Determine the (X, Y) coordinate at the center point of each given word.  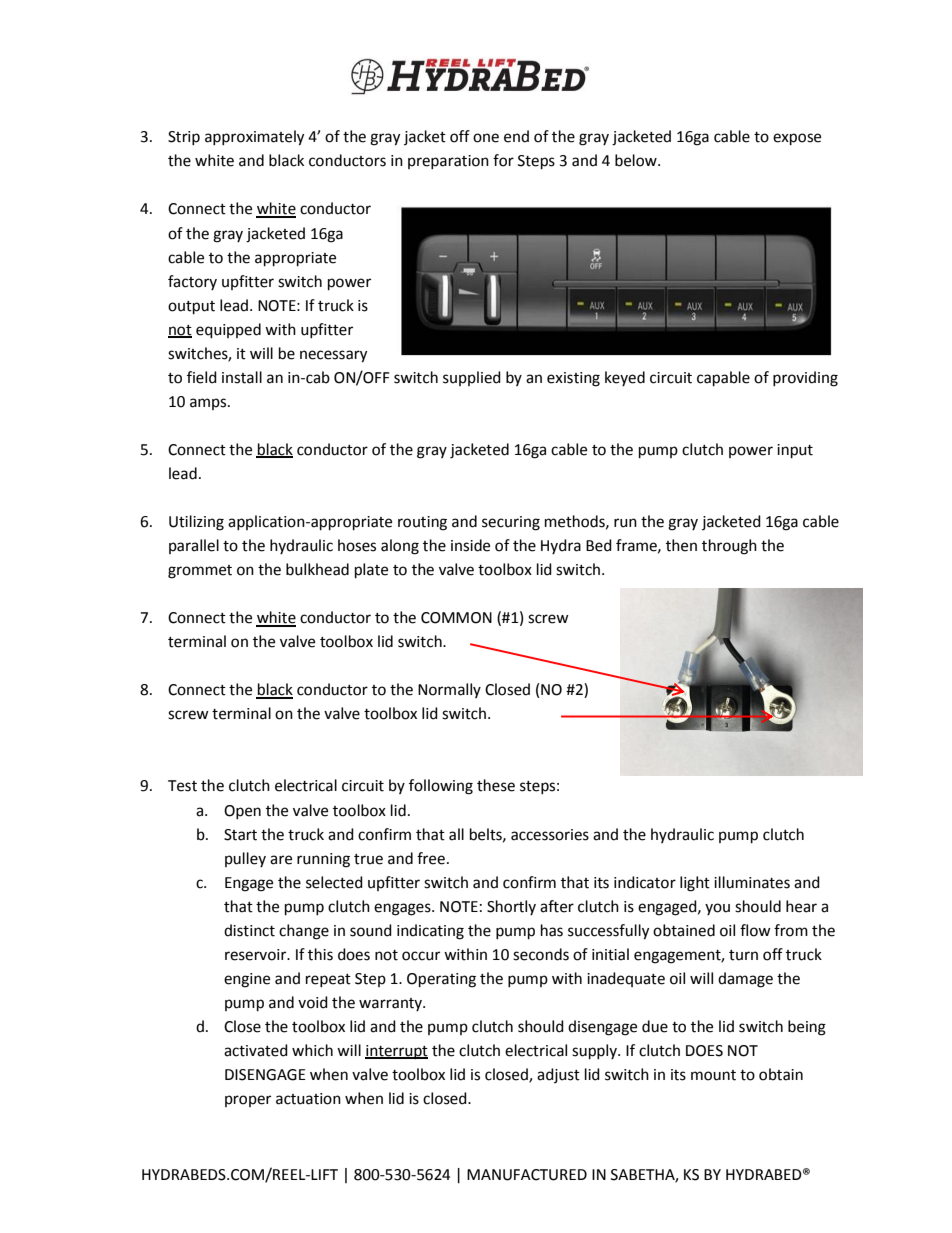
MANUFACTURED (527, 1175)
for (503, 160)
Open (242, 812)
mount (713, 1075)
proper (248, 1101)
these (496, 785)
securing (511, 523)
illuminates (752, 882)
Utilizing (196, 523)
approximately (254, 138)
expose (797, 139)
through (729, 547)
